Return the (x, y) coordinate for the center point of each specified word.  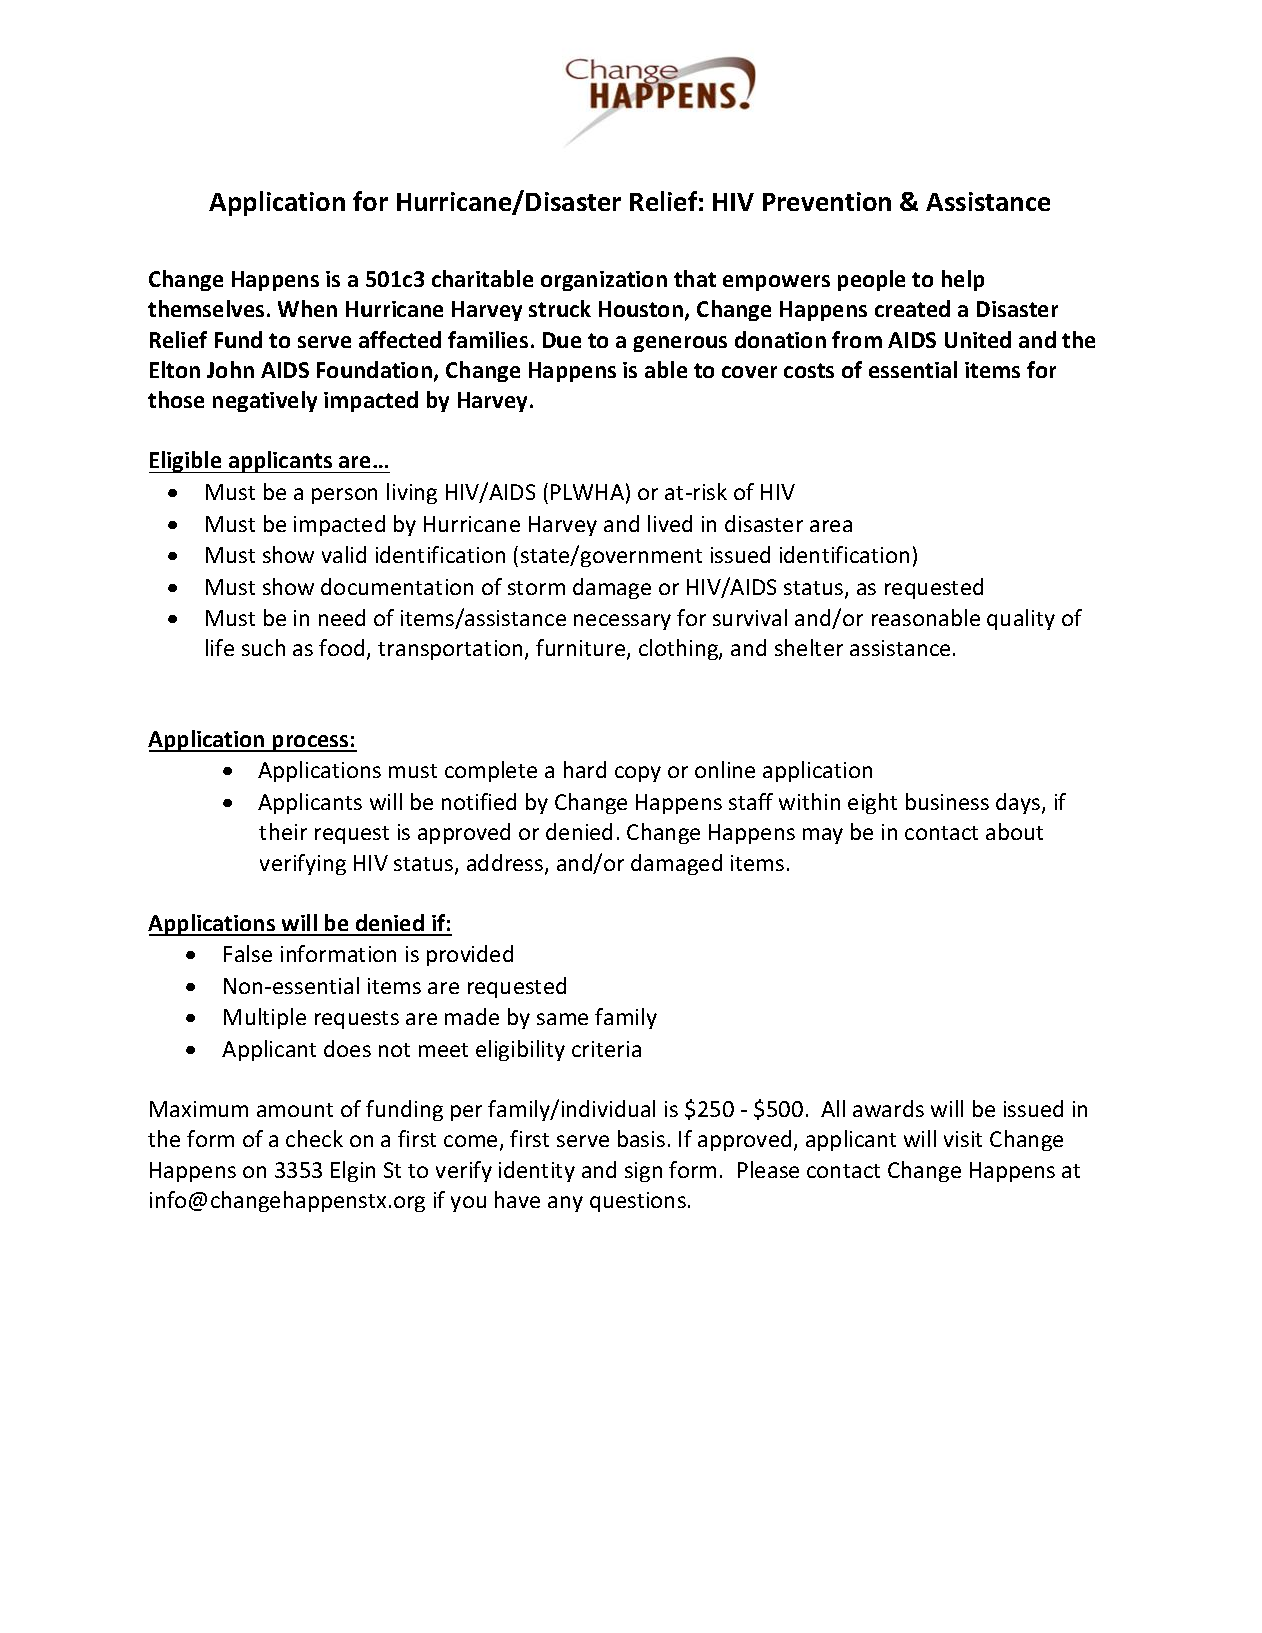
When (307, 308)
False (248, 953)
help (963, 280)
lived (670, 523)
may (823, 836)
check (314, 1138)
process (311, 743)
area (831, 526)
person (344, 496)
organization (604, 281)
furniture (582, 649)
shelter (809, 647)
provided (470, 955)
